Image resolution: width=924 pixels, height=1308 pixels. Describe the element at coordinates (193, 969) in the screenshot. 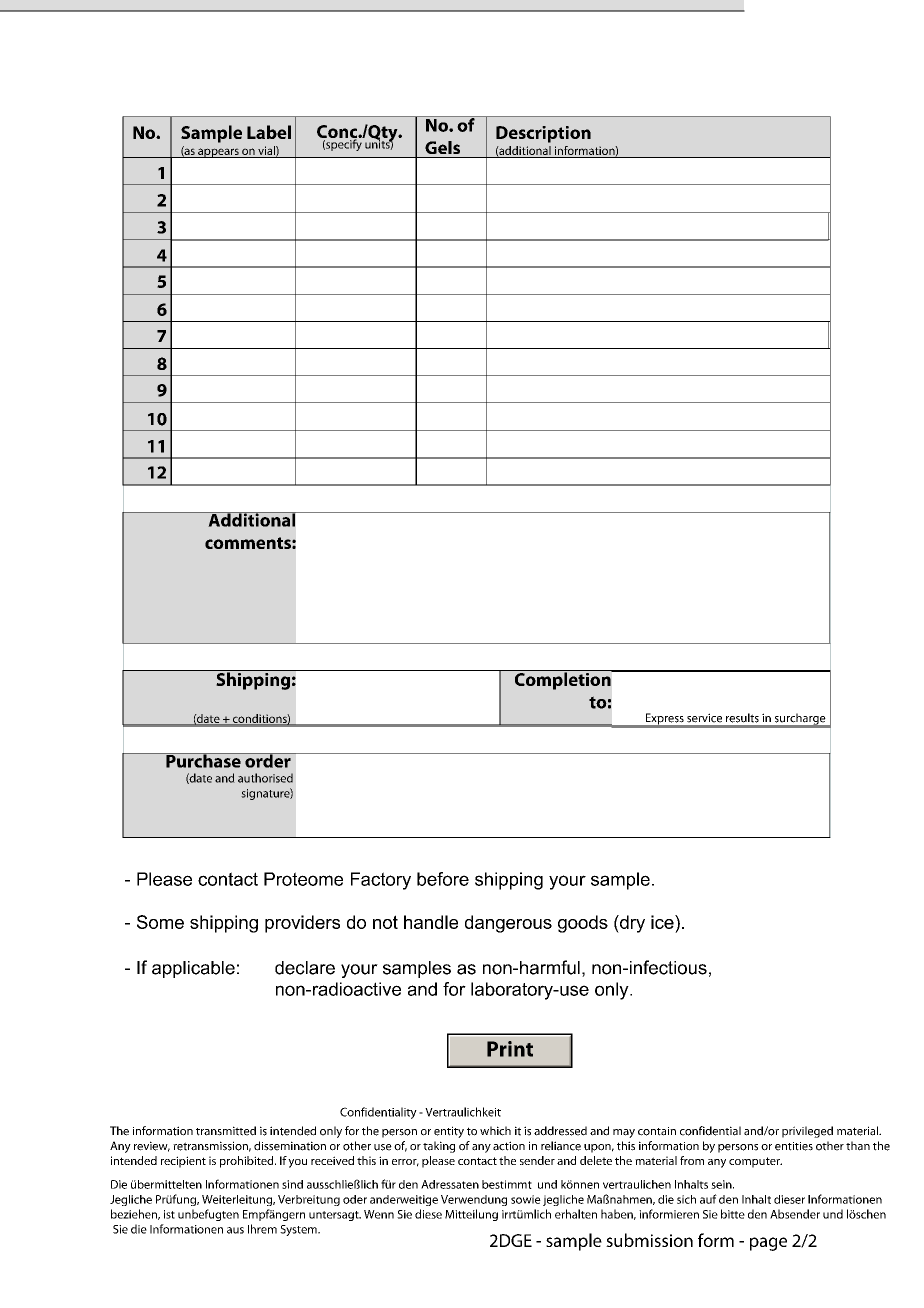

I see `applicable` at that location.
